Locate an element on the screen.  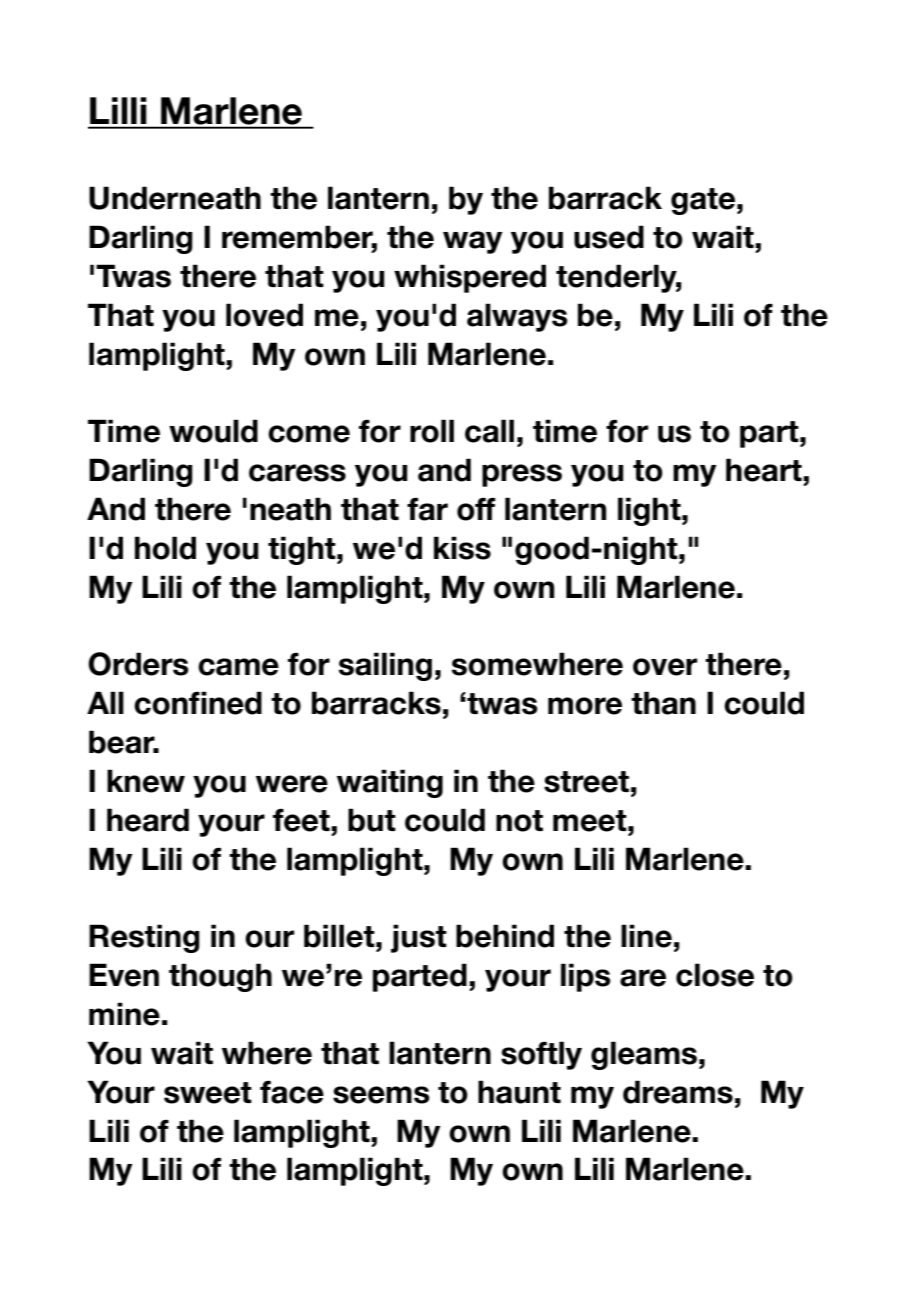
sweet is located at coordinates (208, 1093).
